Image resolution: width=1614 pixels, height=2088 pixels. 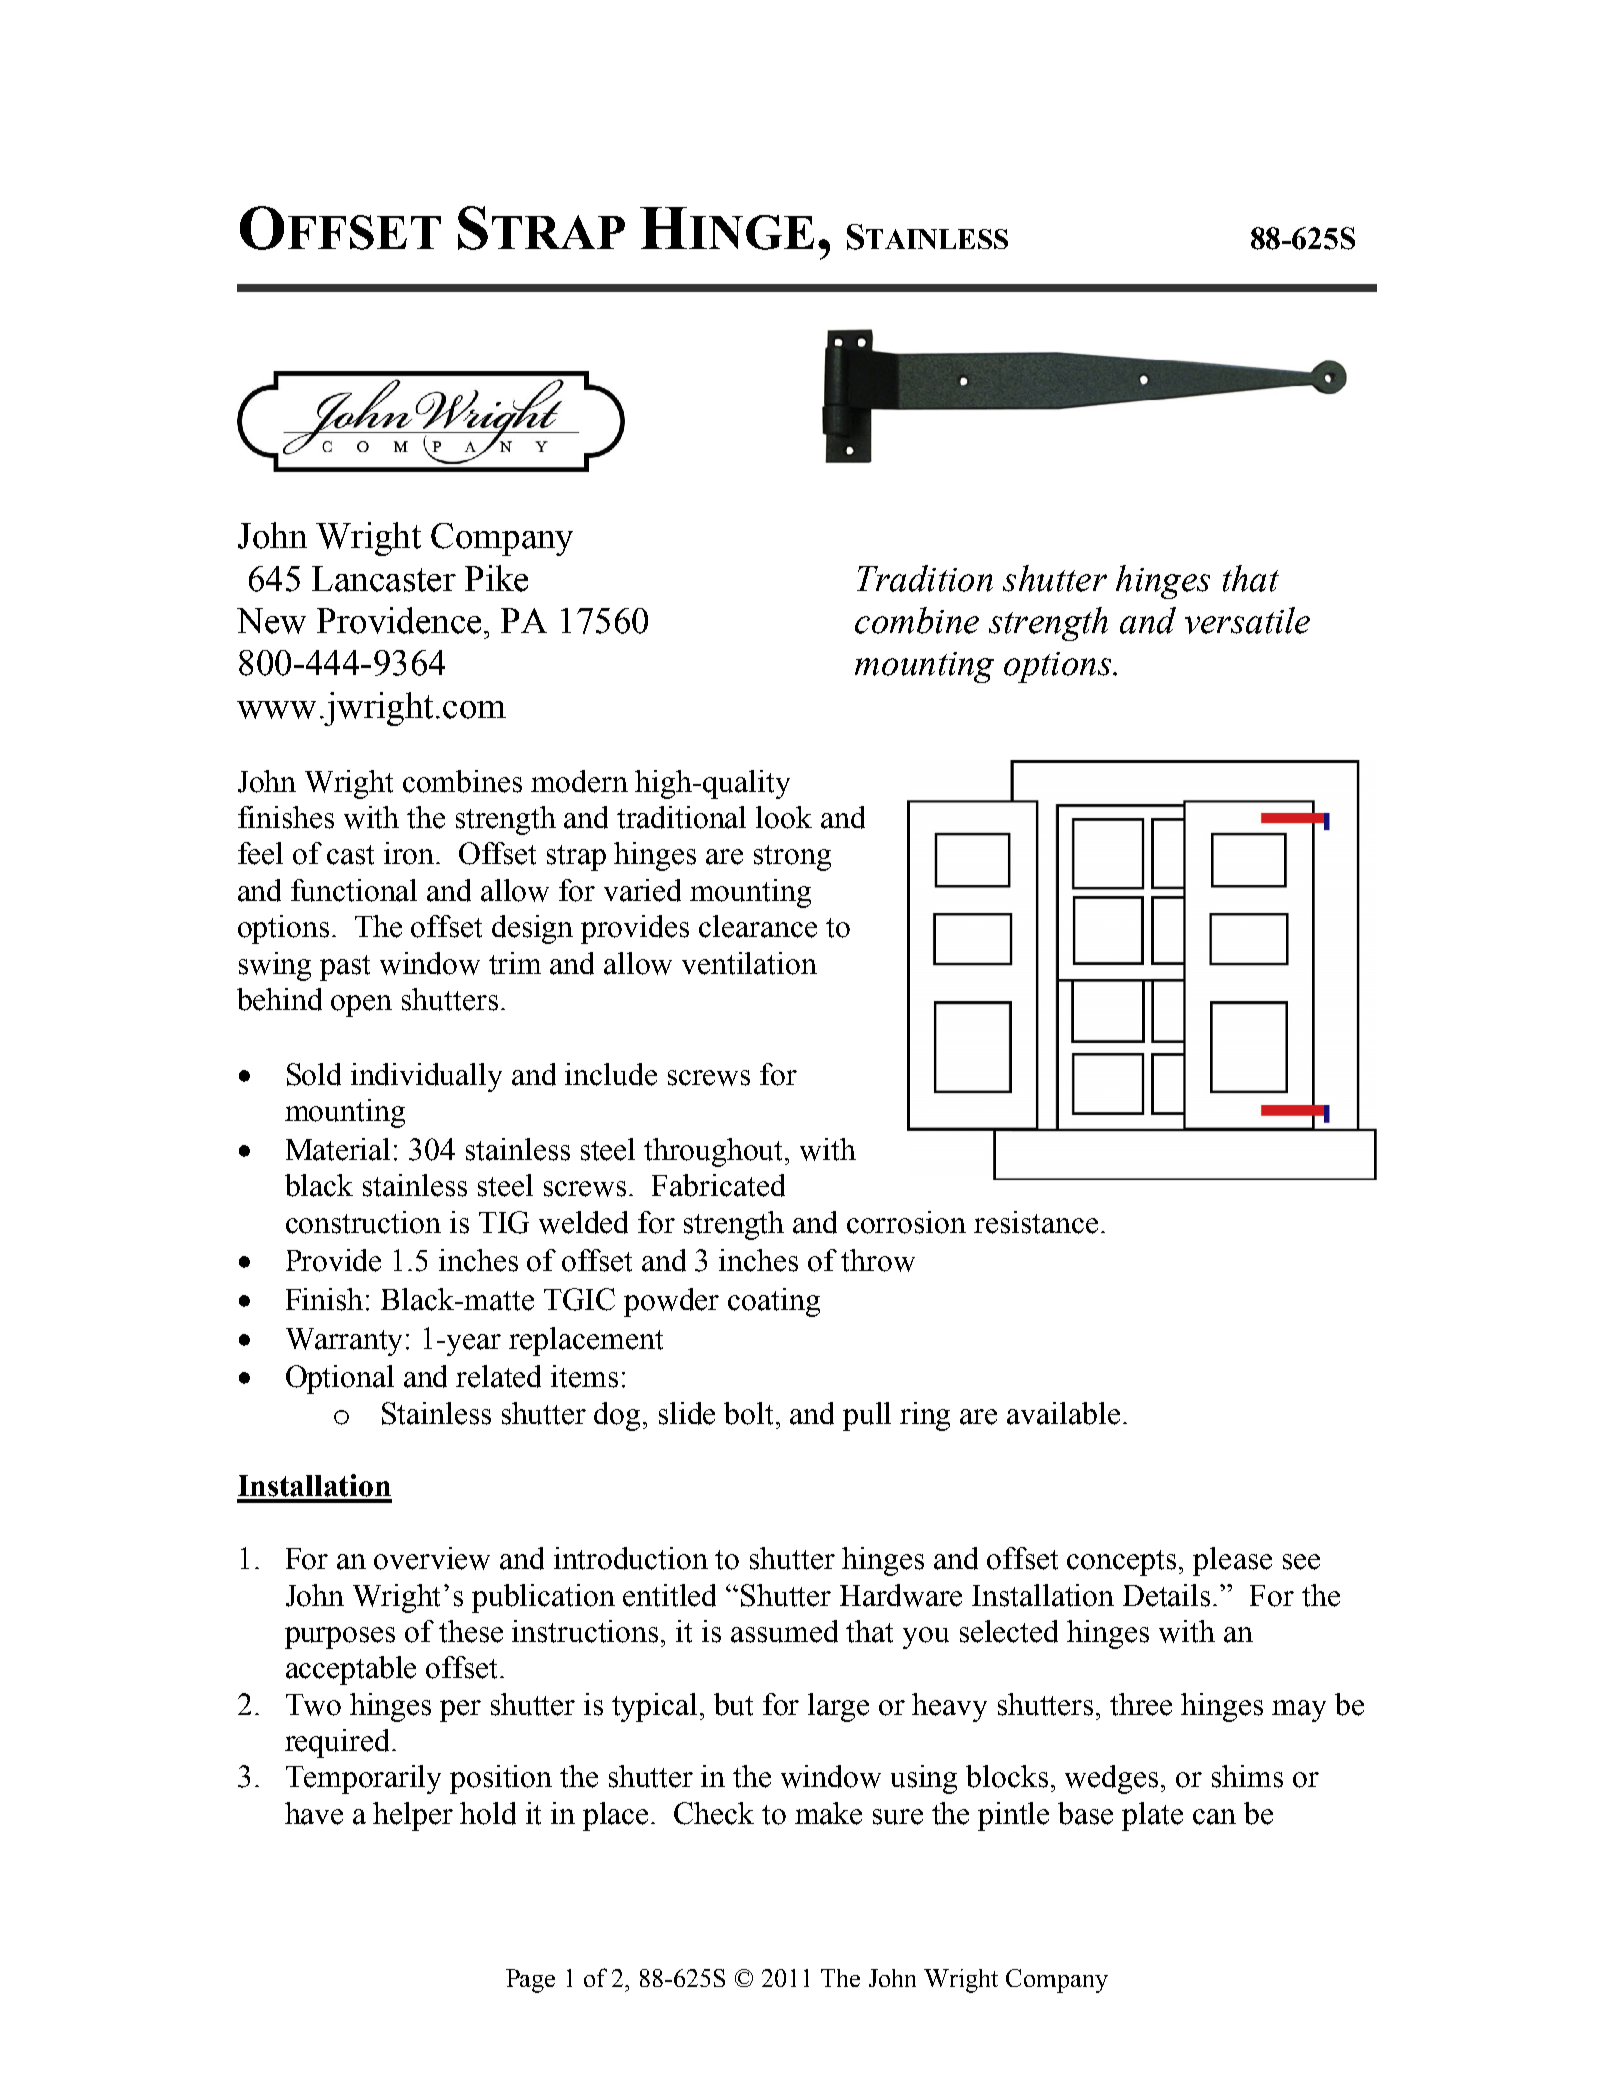 What do you see at coordinates (530, 1981) in the page?
I see `Page` at bounding box center [530, 1981].
